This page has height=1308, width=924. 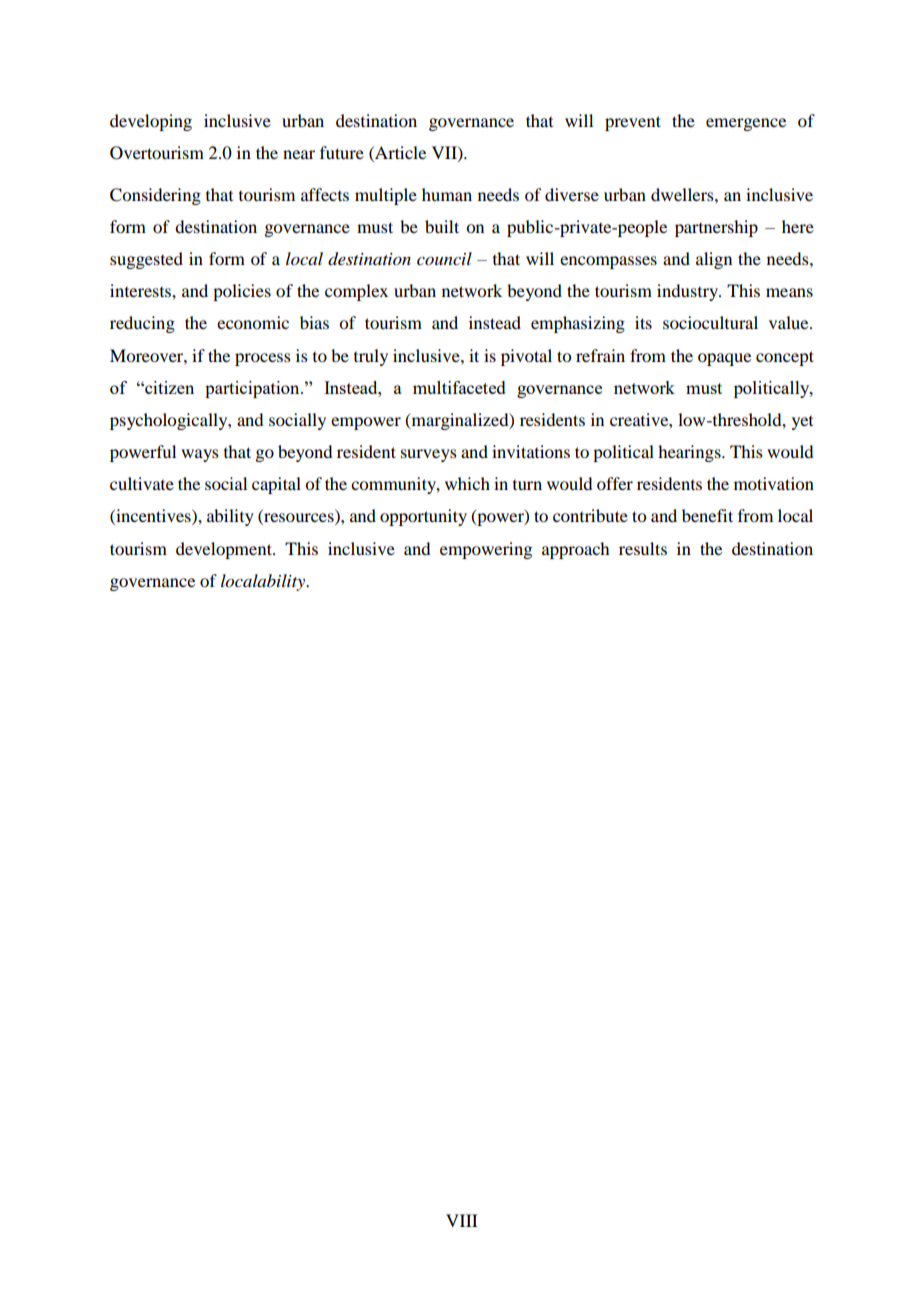 What do you see at coordinates (467, 483) in the page?
I see `which` at bounding box center [467, 483].
